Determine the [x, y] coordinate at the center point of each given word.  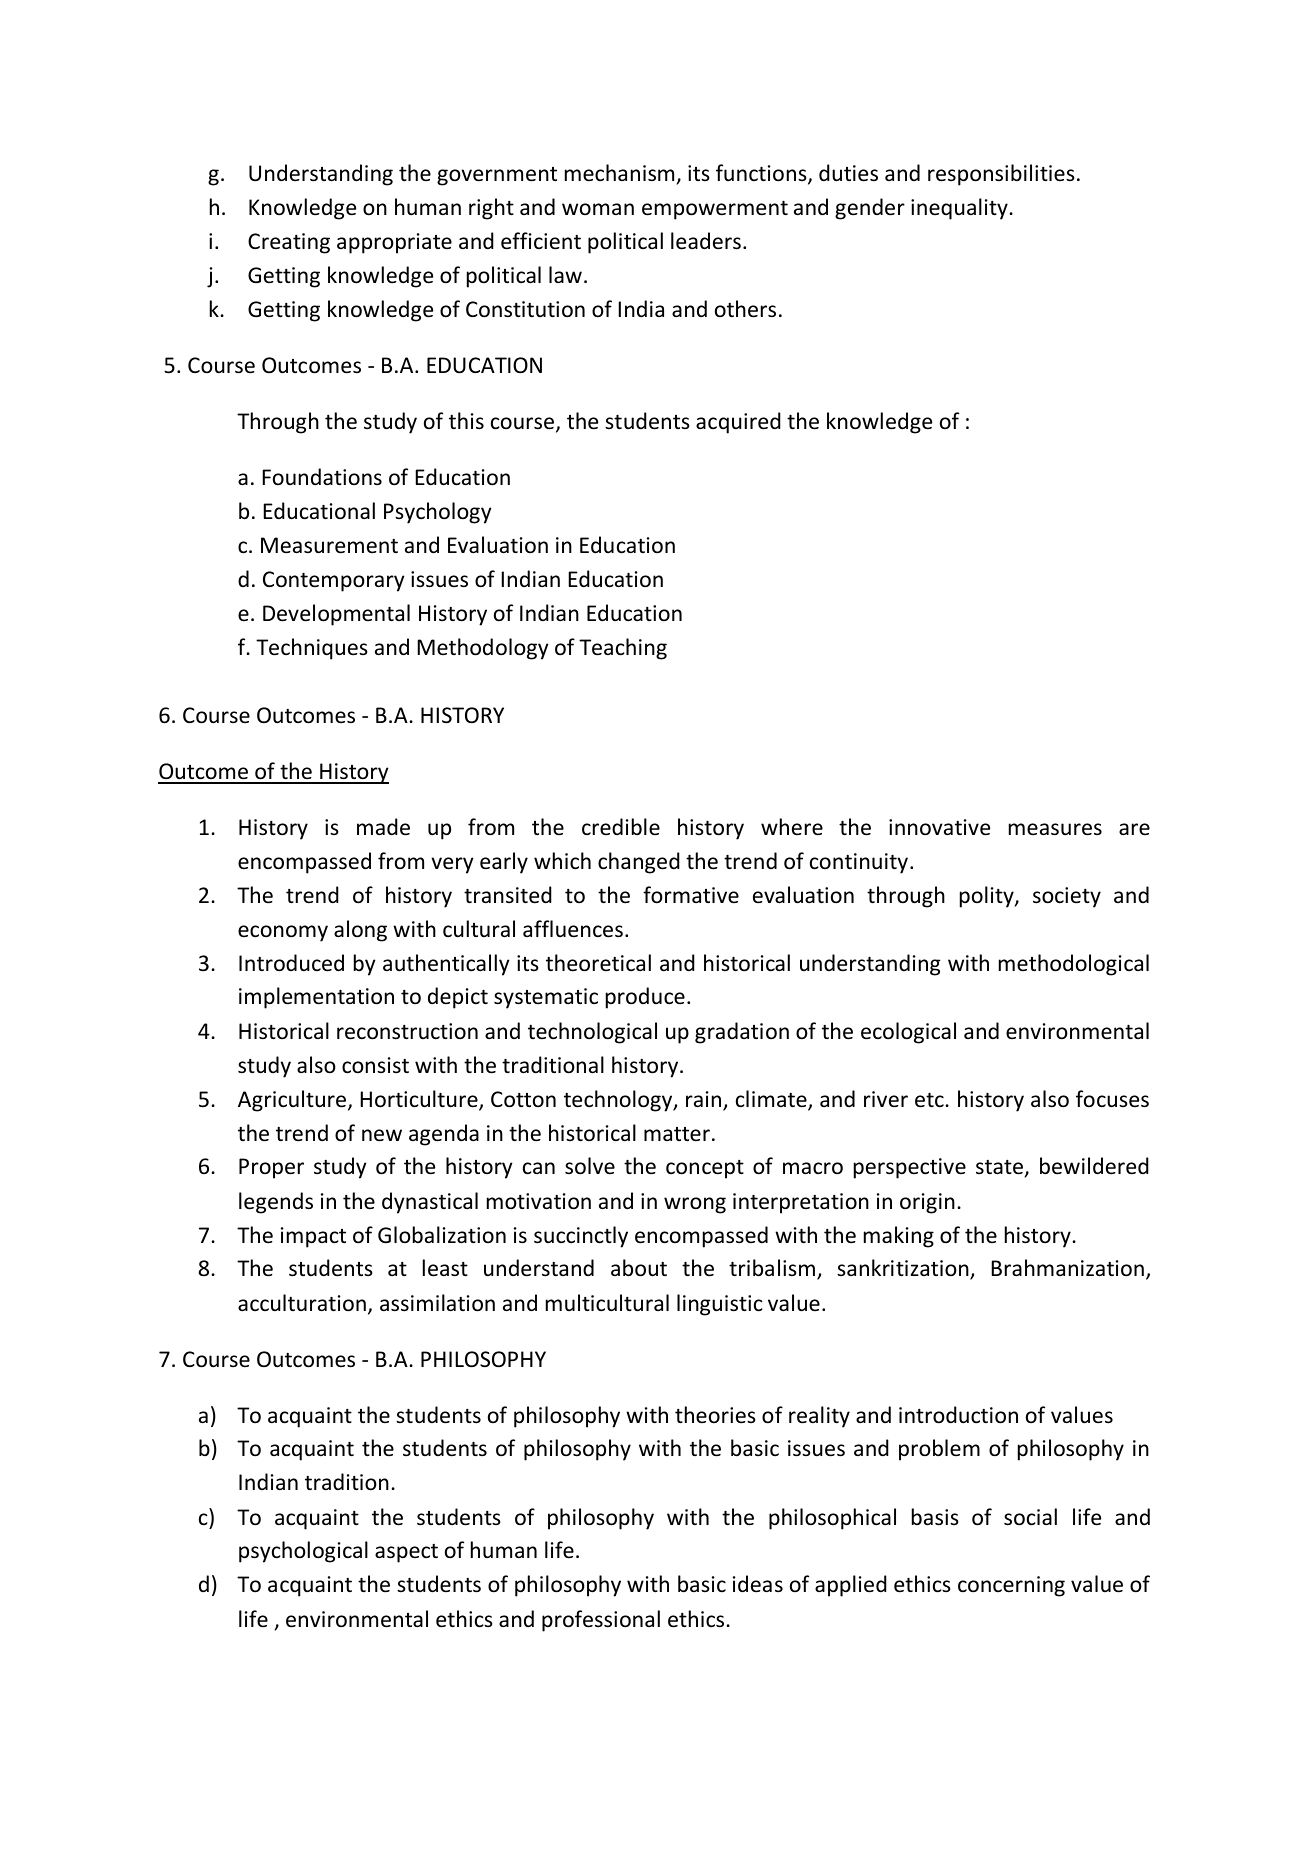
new [382, 1135]
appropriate [394, 243]
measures [1055, 829]
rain [705, 1100]
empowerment [715, 210]
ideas [758, 1584]
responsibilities [1001, 175]
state [1000, 1169]
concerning [1011, 1586]
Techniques [312, 649]
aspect [406, 1553]
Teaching [623, 649]
